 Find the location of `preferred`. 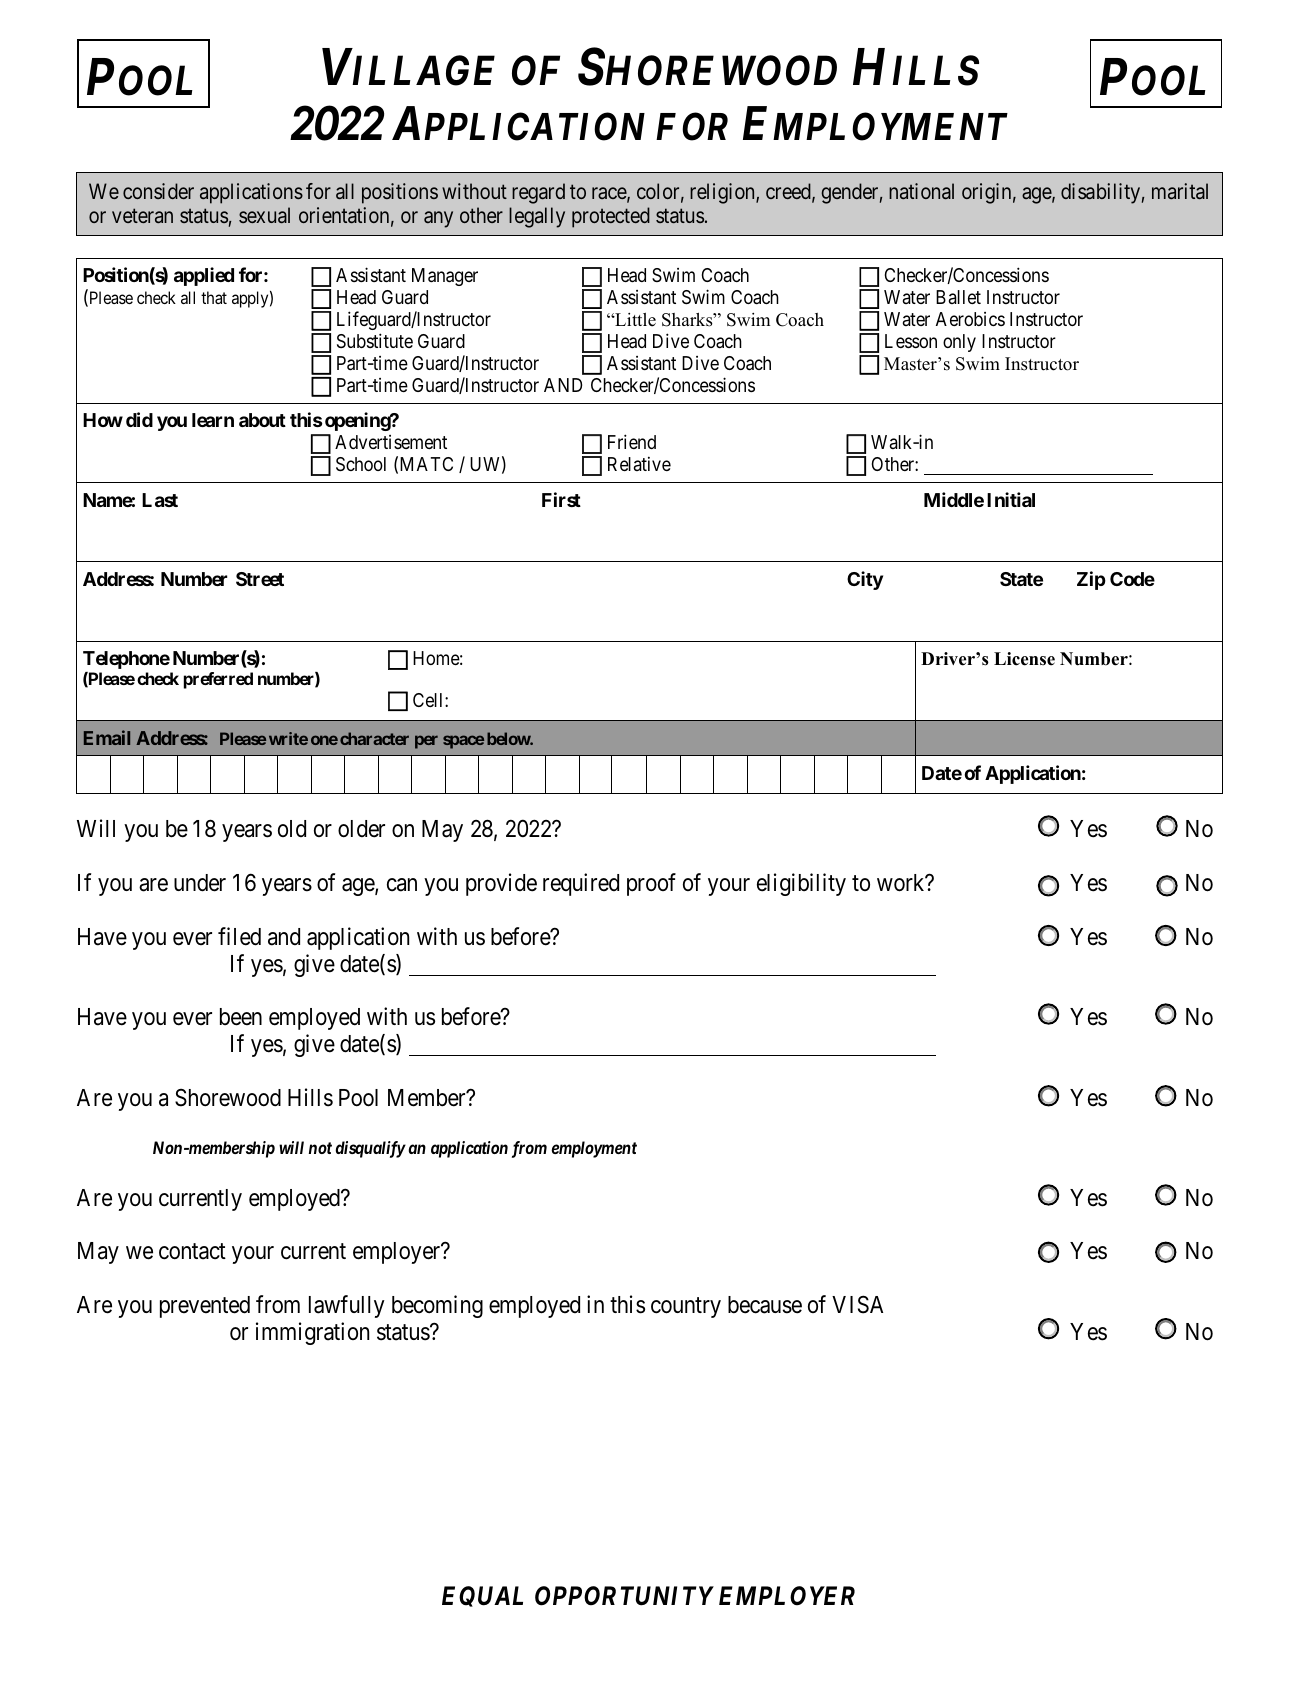

preferred is located at coordinates (218, 680).
